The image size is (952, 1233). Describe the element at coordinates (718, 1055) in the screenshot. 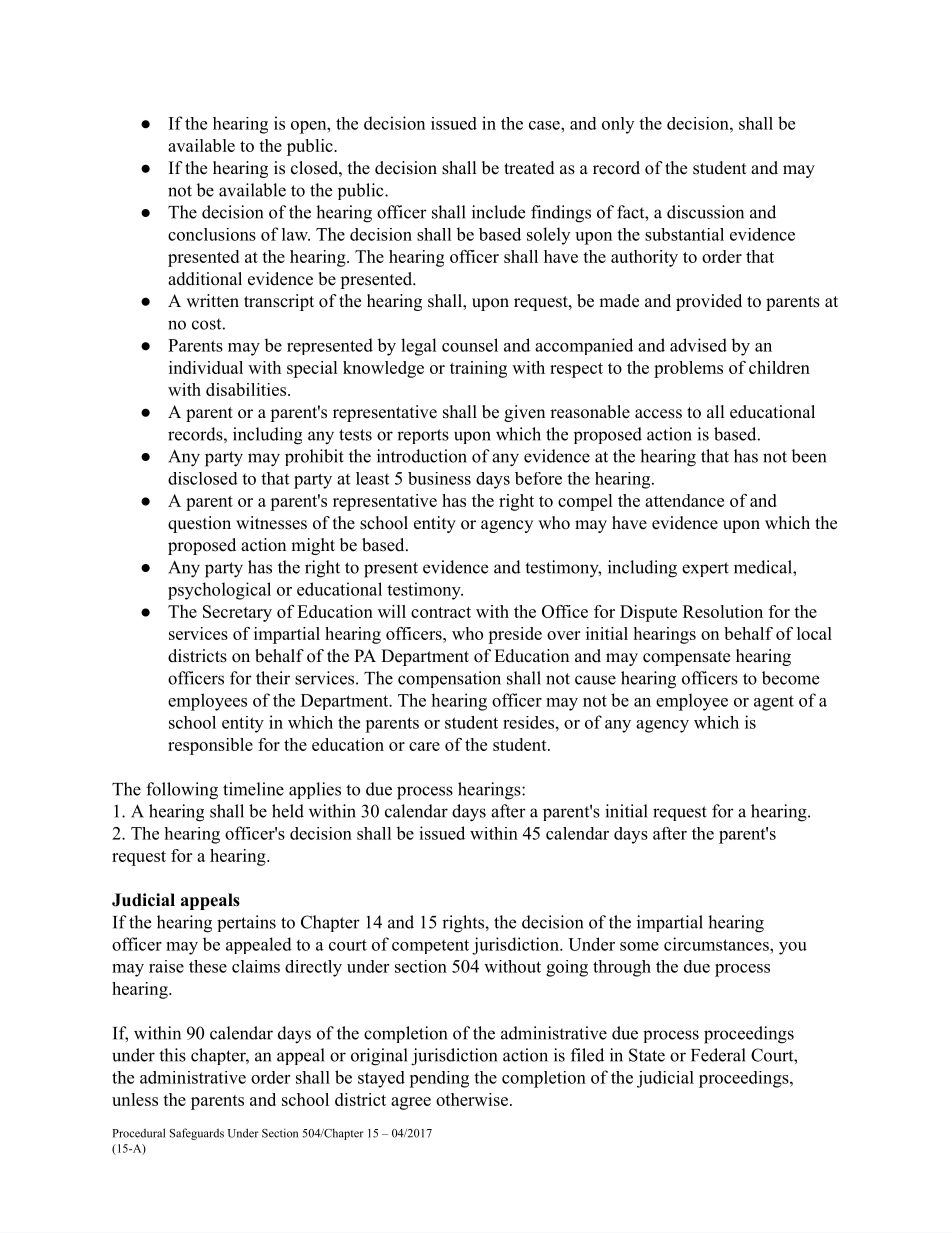

I see `Federal` at that location.
